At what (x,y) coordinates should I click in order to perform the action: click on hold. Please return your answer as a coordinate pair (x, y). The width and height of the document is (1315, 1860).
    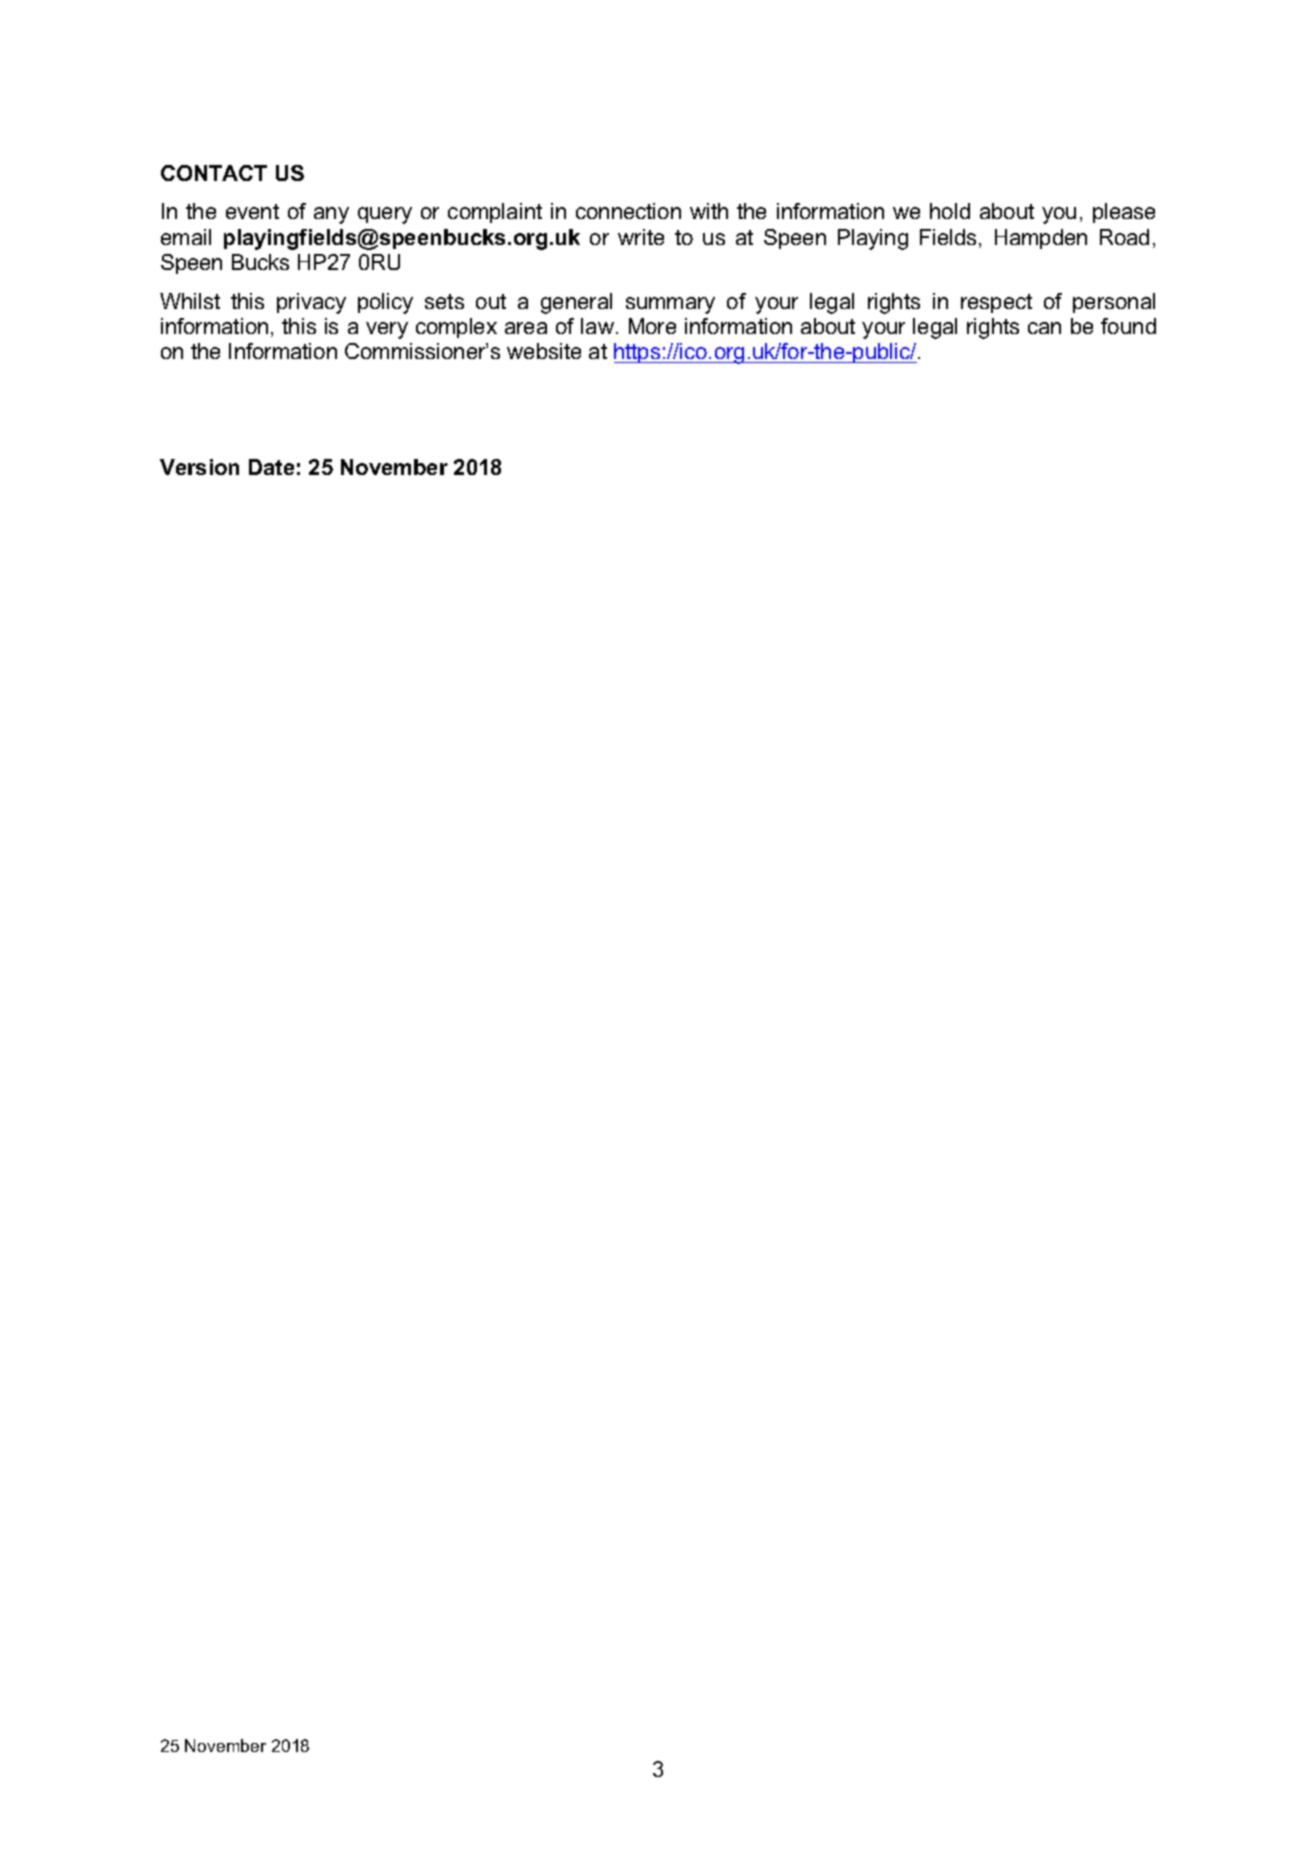
    Looking at the image, I should click on (950, 211).
